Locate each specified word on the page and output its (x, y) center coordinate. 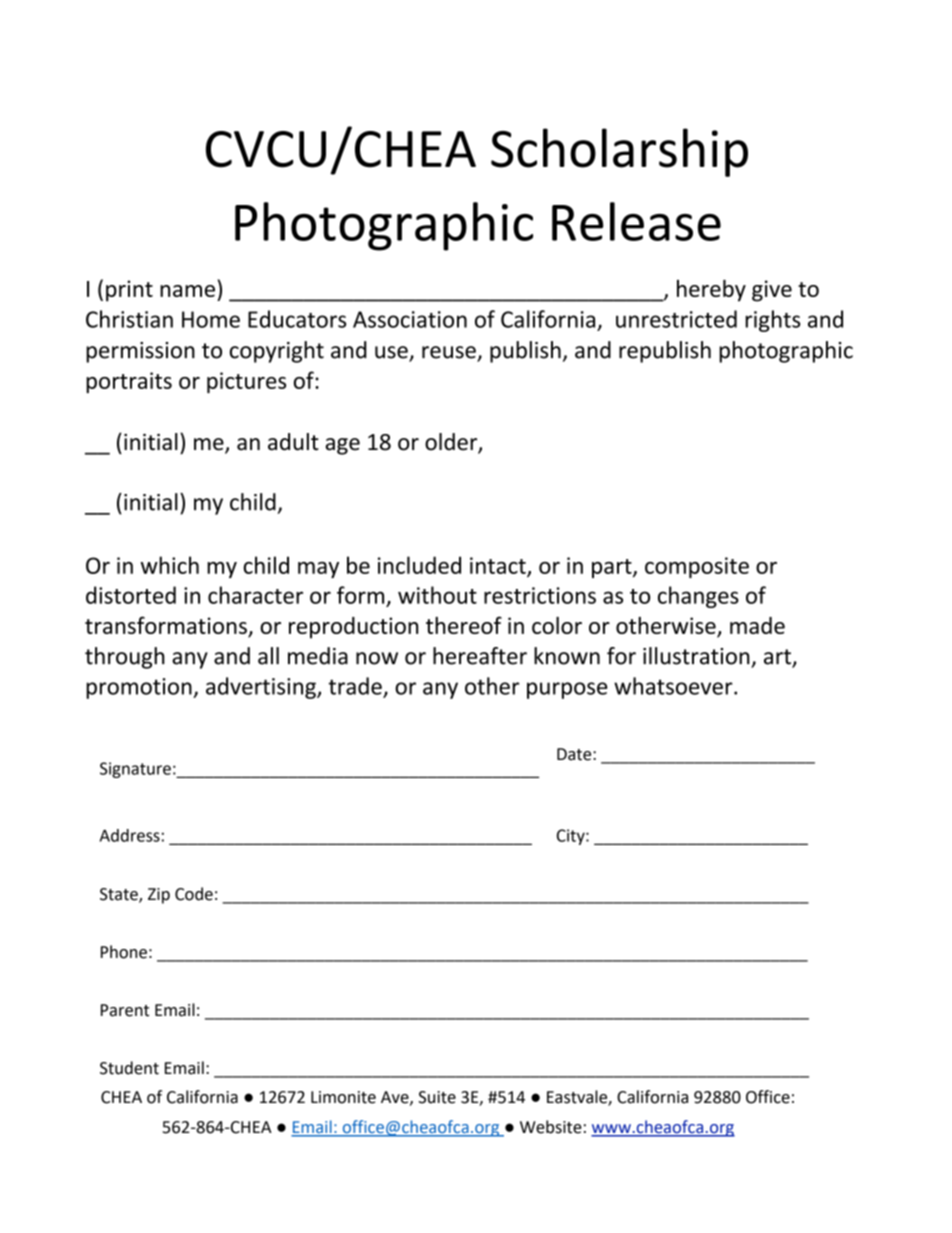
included (419, 565)
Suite (437, 1097)
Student (129, 1068)
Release (636, 221)
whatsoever (674, 686)
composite (697, 567)
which (170, 565)
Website (551, 1127)
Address (130, 835)
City (572, 837)
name (187, 291)
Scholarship (619, 152)
